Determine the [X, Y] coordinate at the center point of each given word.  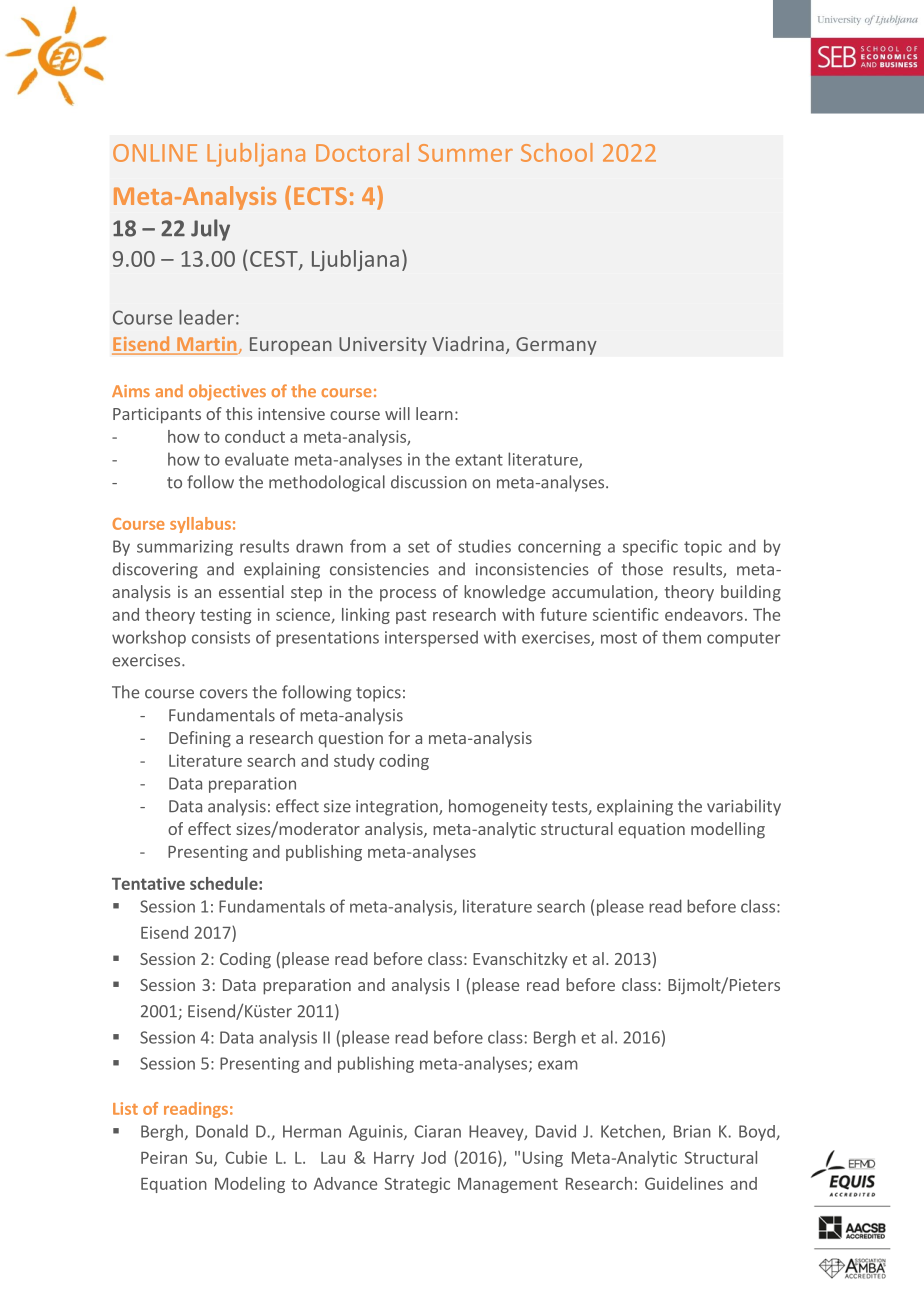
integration [398, 808]
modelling [728, 830]
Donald [222, 1131]
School [557, 152]
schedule [225, 883]
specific [650, 547]
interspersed [431, 639]
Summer [465, 153]
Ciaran [437, 1131]
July [210, 230]
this [239, 413]
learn [434, 413]
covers [224, 694]
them [681, 637]
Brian [692, 1131]
